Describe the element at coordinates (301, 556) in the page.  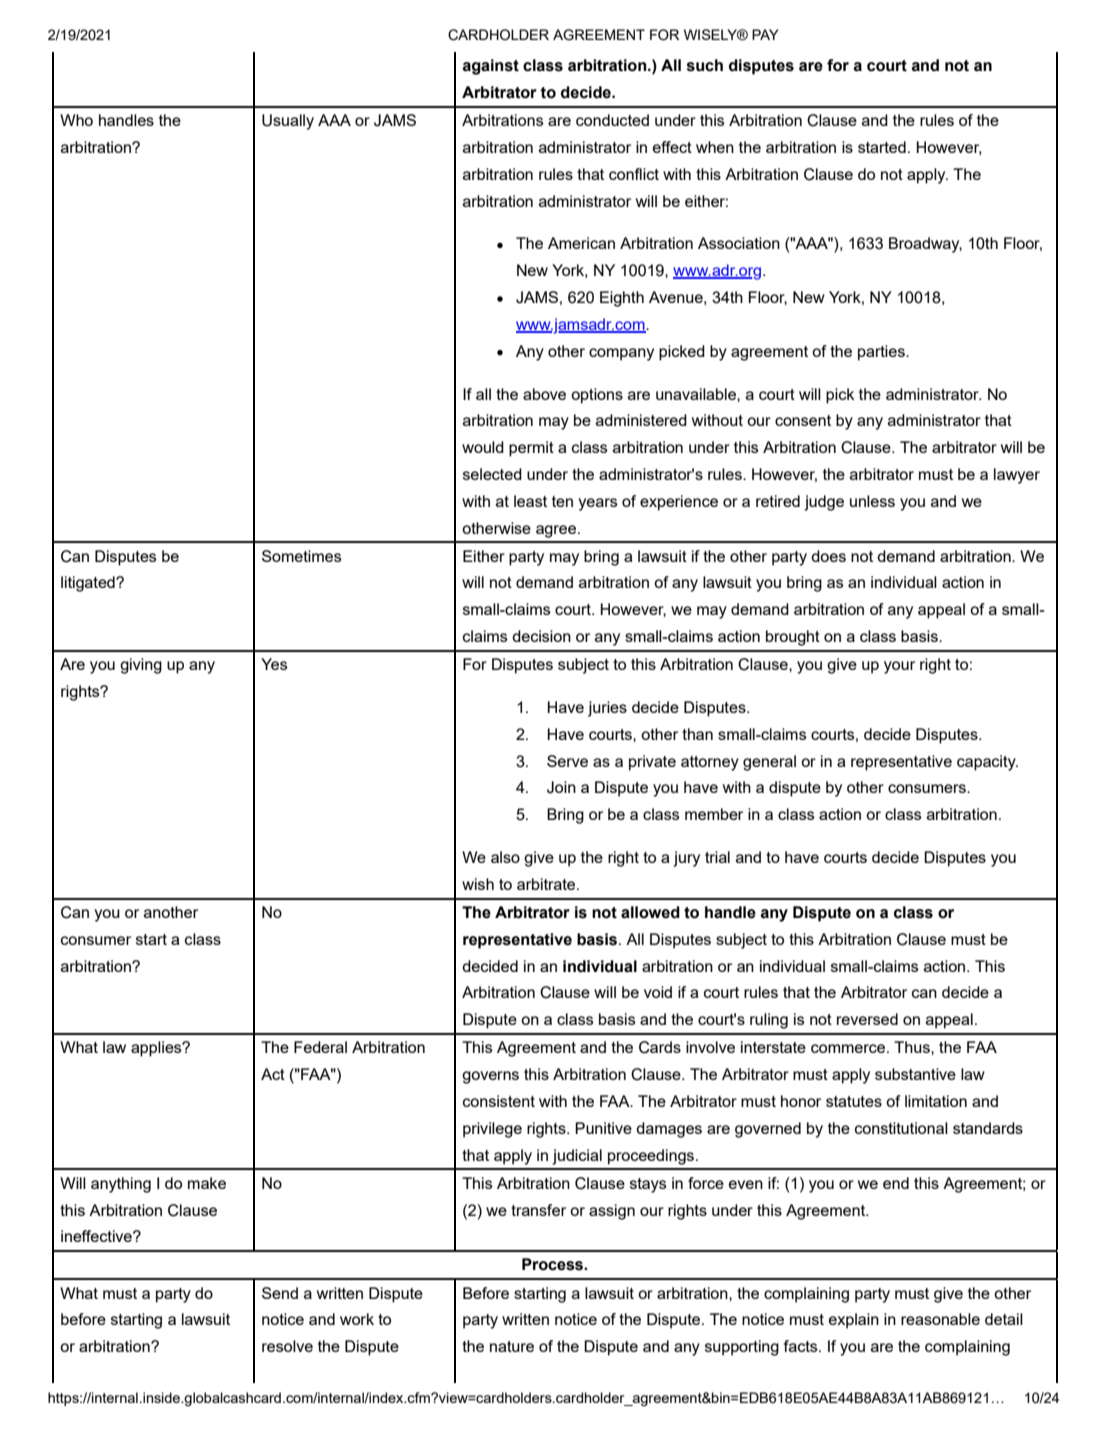
I see `Sometimes` at that location.
